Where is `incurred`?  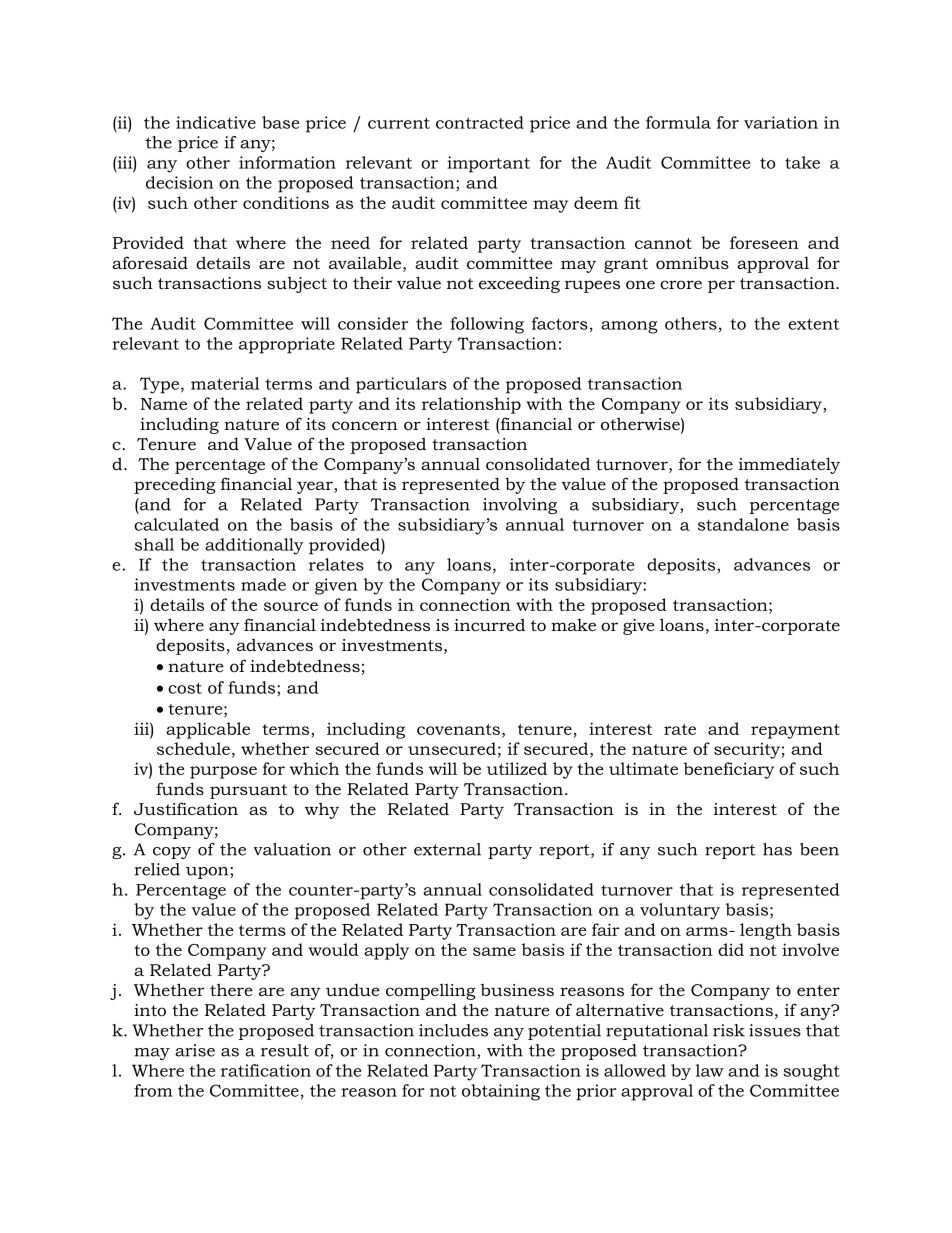 incurred is located at coordinates (489, 624).
